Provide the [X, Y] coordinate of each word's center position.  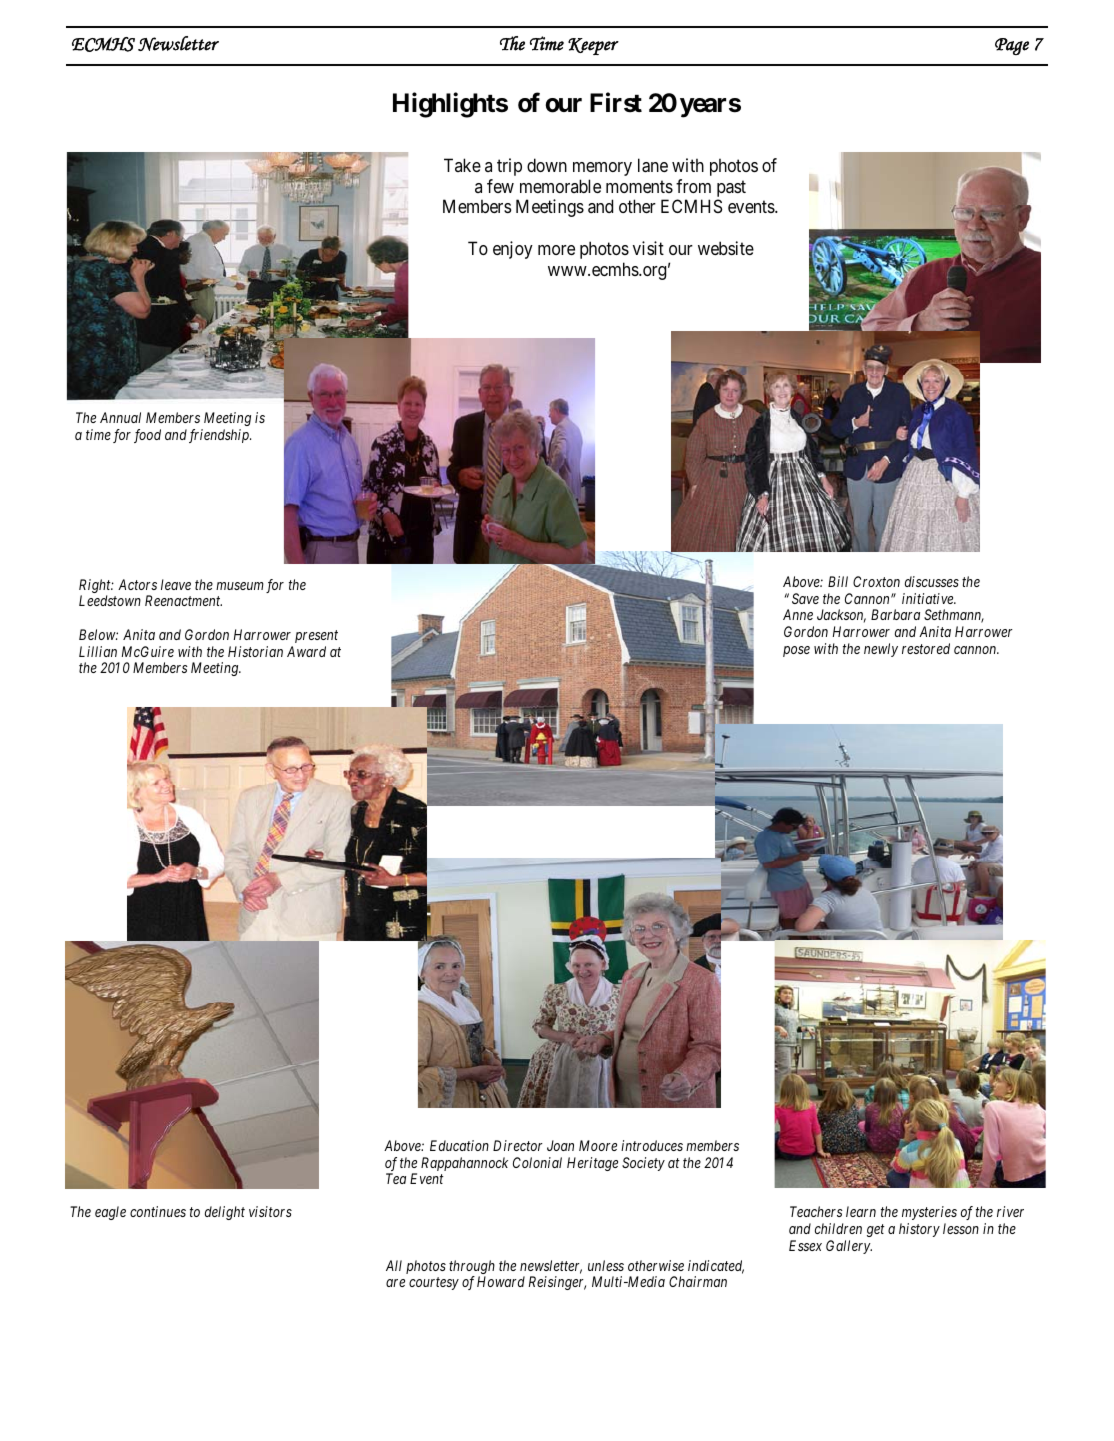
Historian [255, 651]
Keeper [593, 46]
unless [606, 1265]
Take [462, 165]
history [919, 1230]
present [316, 636]
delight [225, 1213]
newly [881, 650]
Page [1012, 46]
